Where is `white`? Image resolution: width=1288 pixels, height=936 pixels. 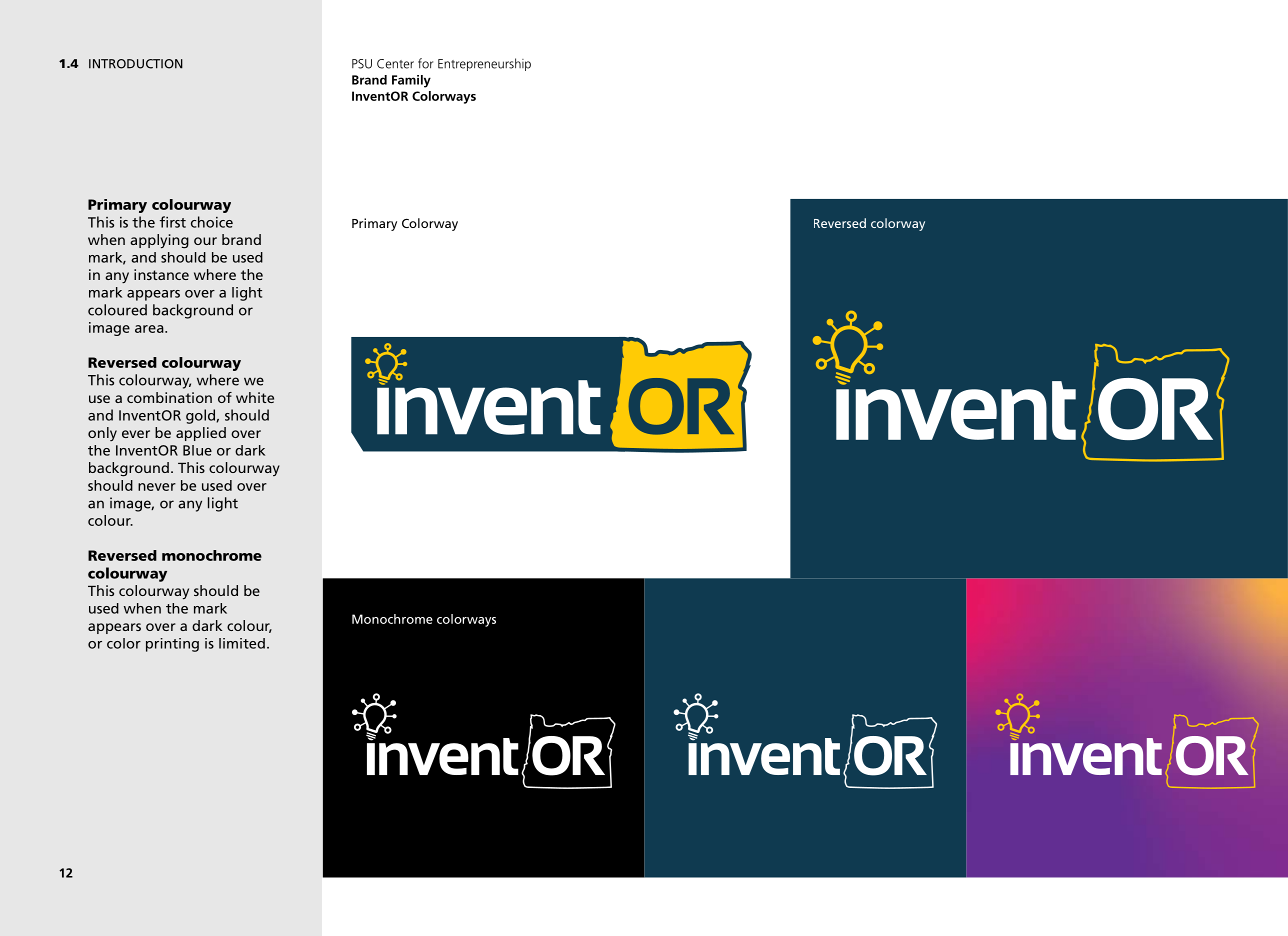
white is located at coordinates (255, 397).
